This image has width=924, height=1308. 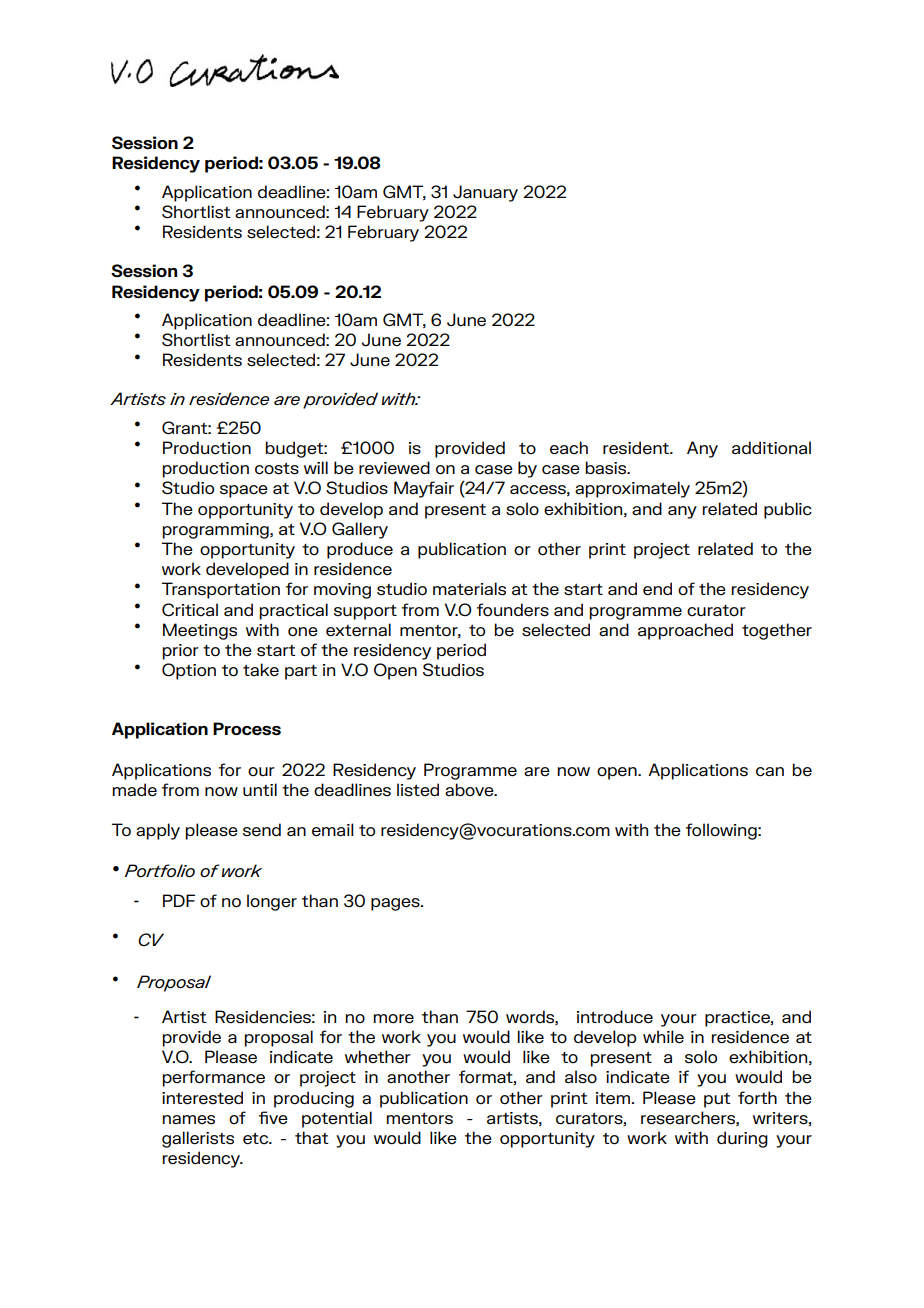 What do you see at coordinates (717, 1100) in the image?
I see `put` at bounding box center [717, 1100].
